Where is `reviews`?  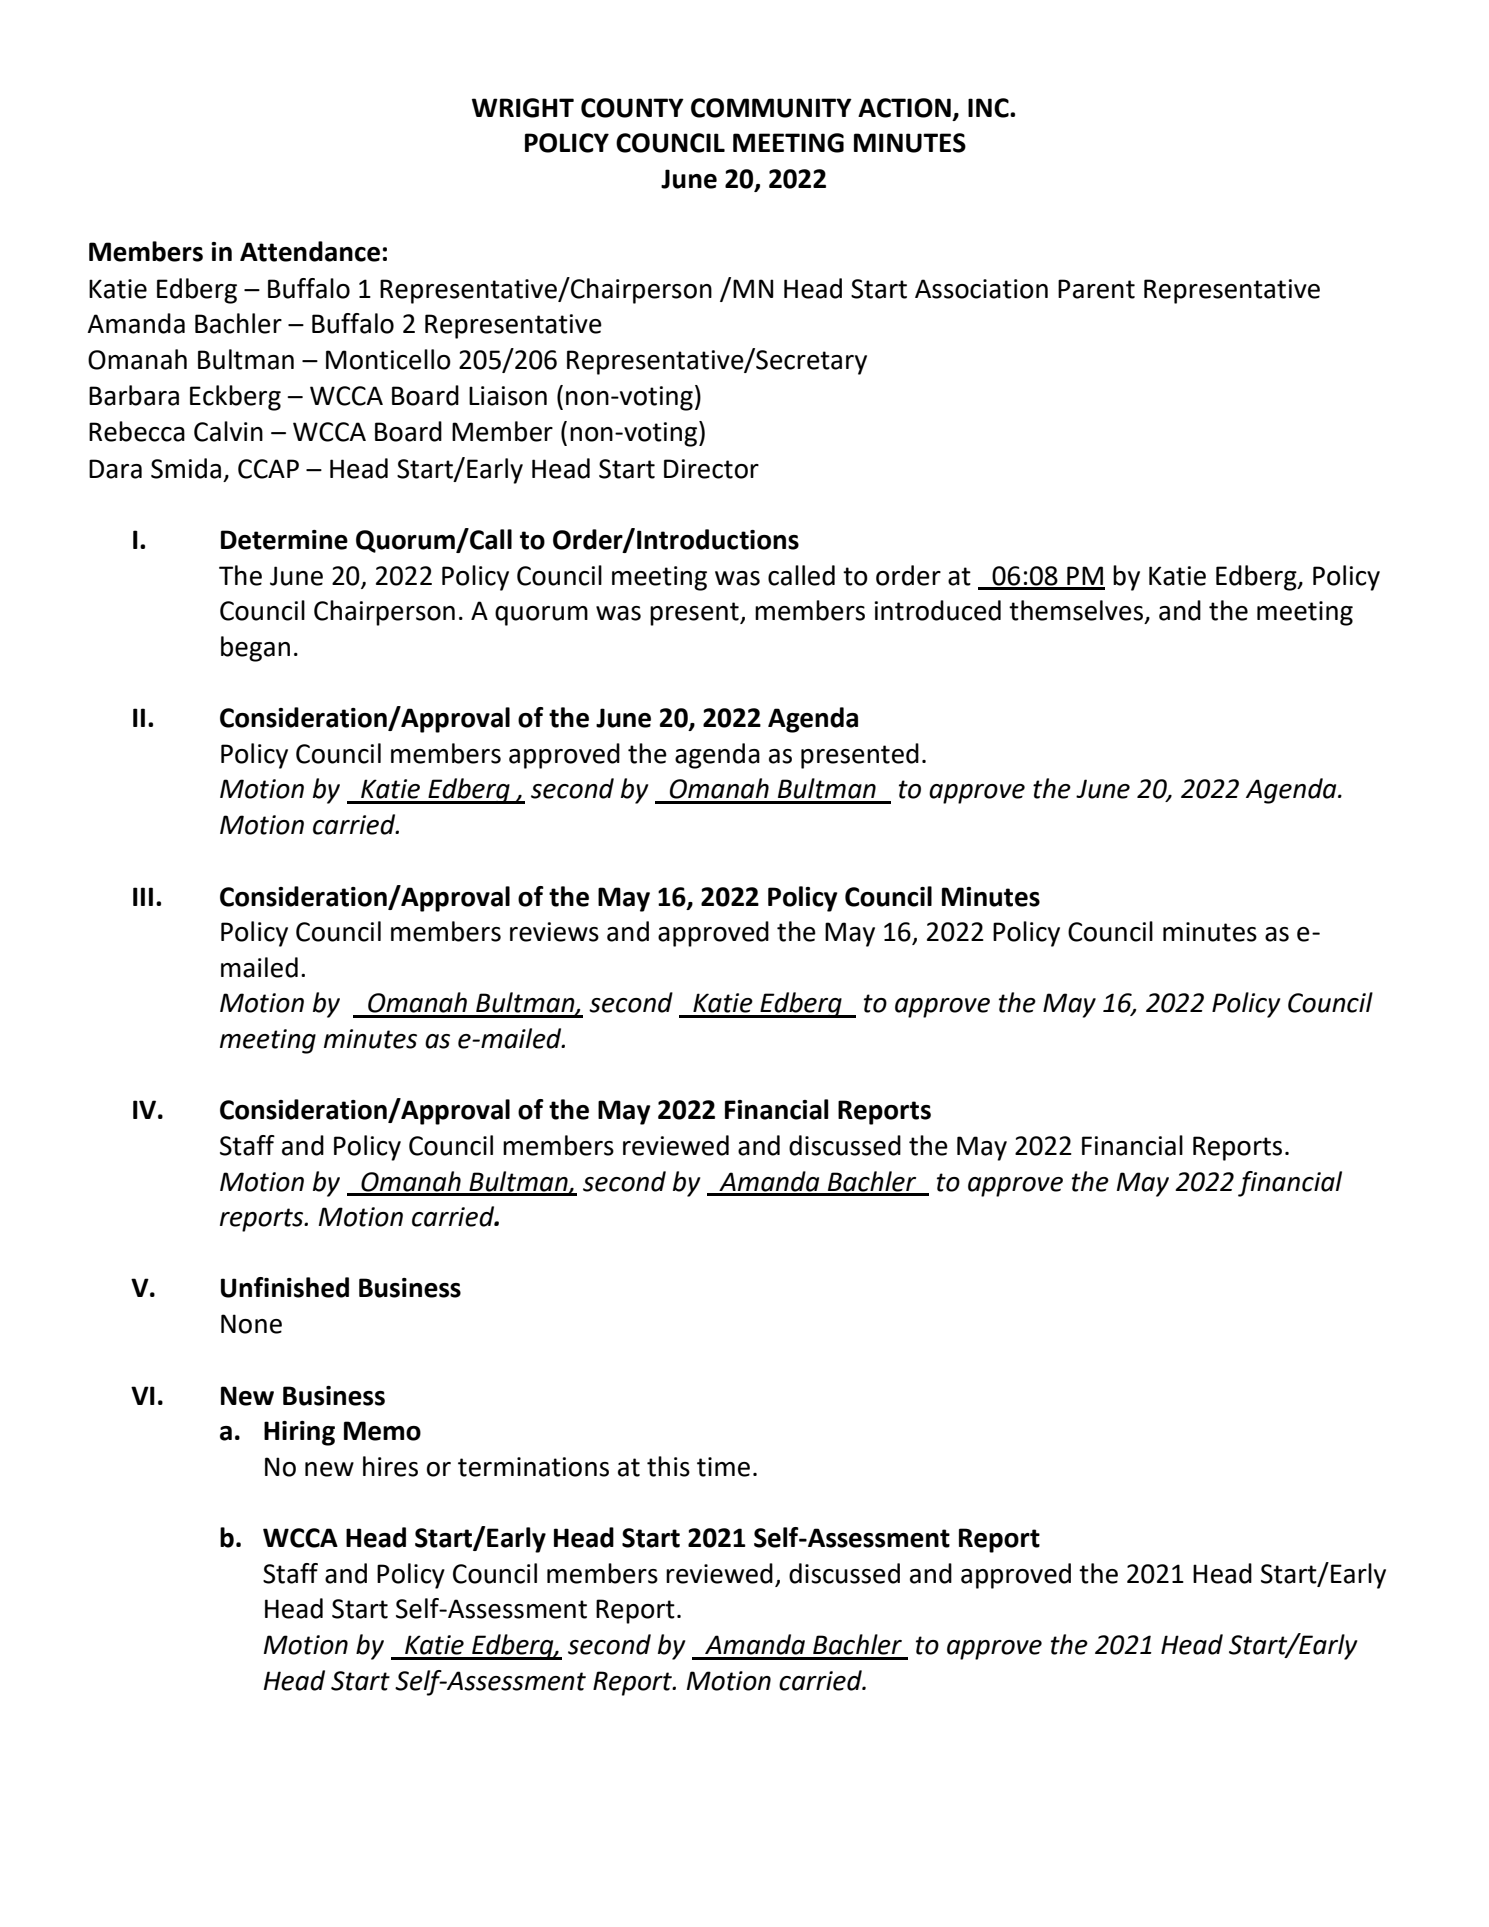 reviews is located at coordinates (554, 932).
